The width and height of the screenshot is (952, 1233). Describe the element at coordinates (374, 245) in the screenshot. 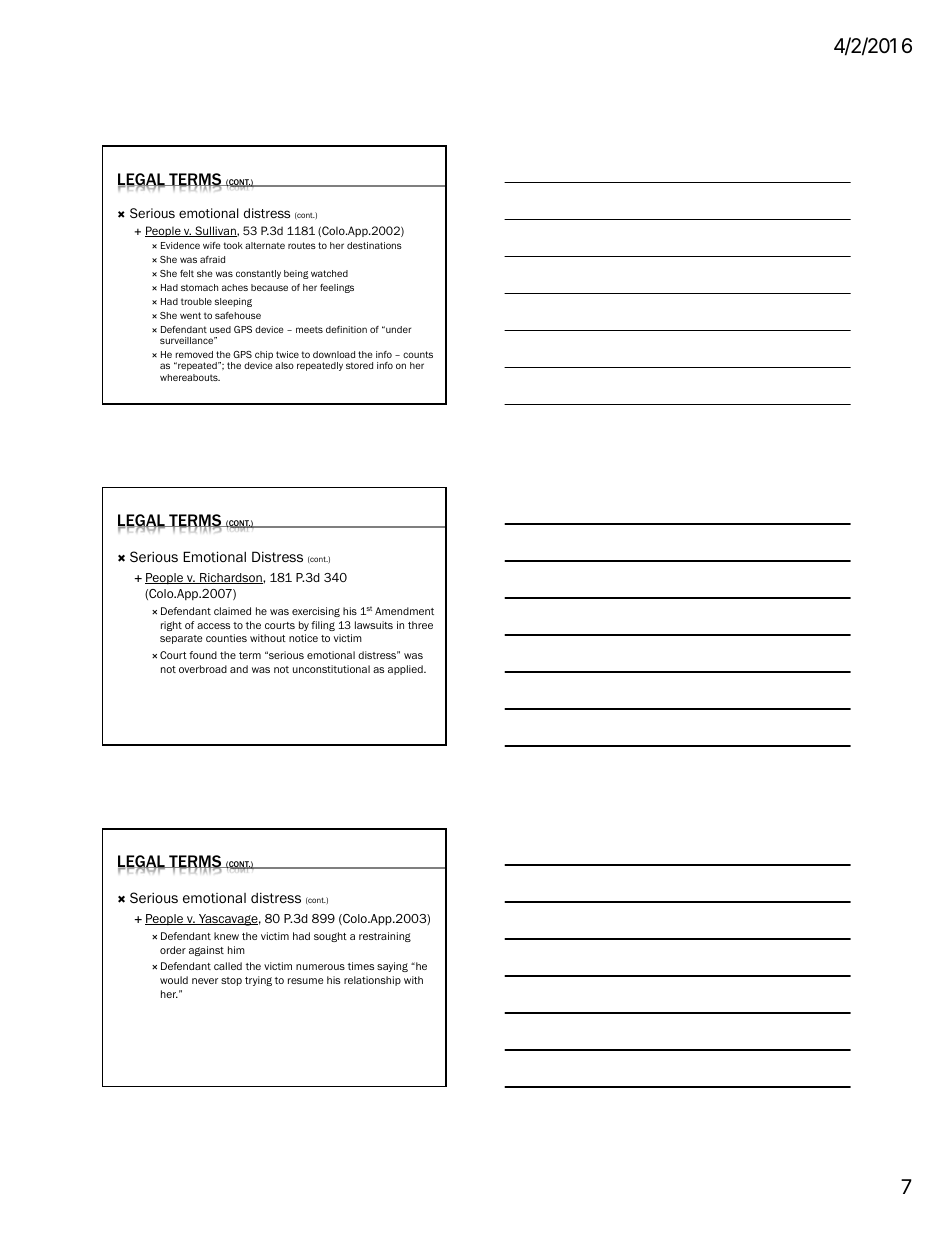

I see `destinations` at that location.
